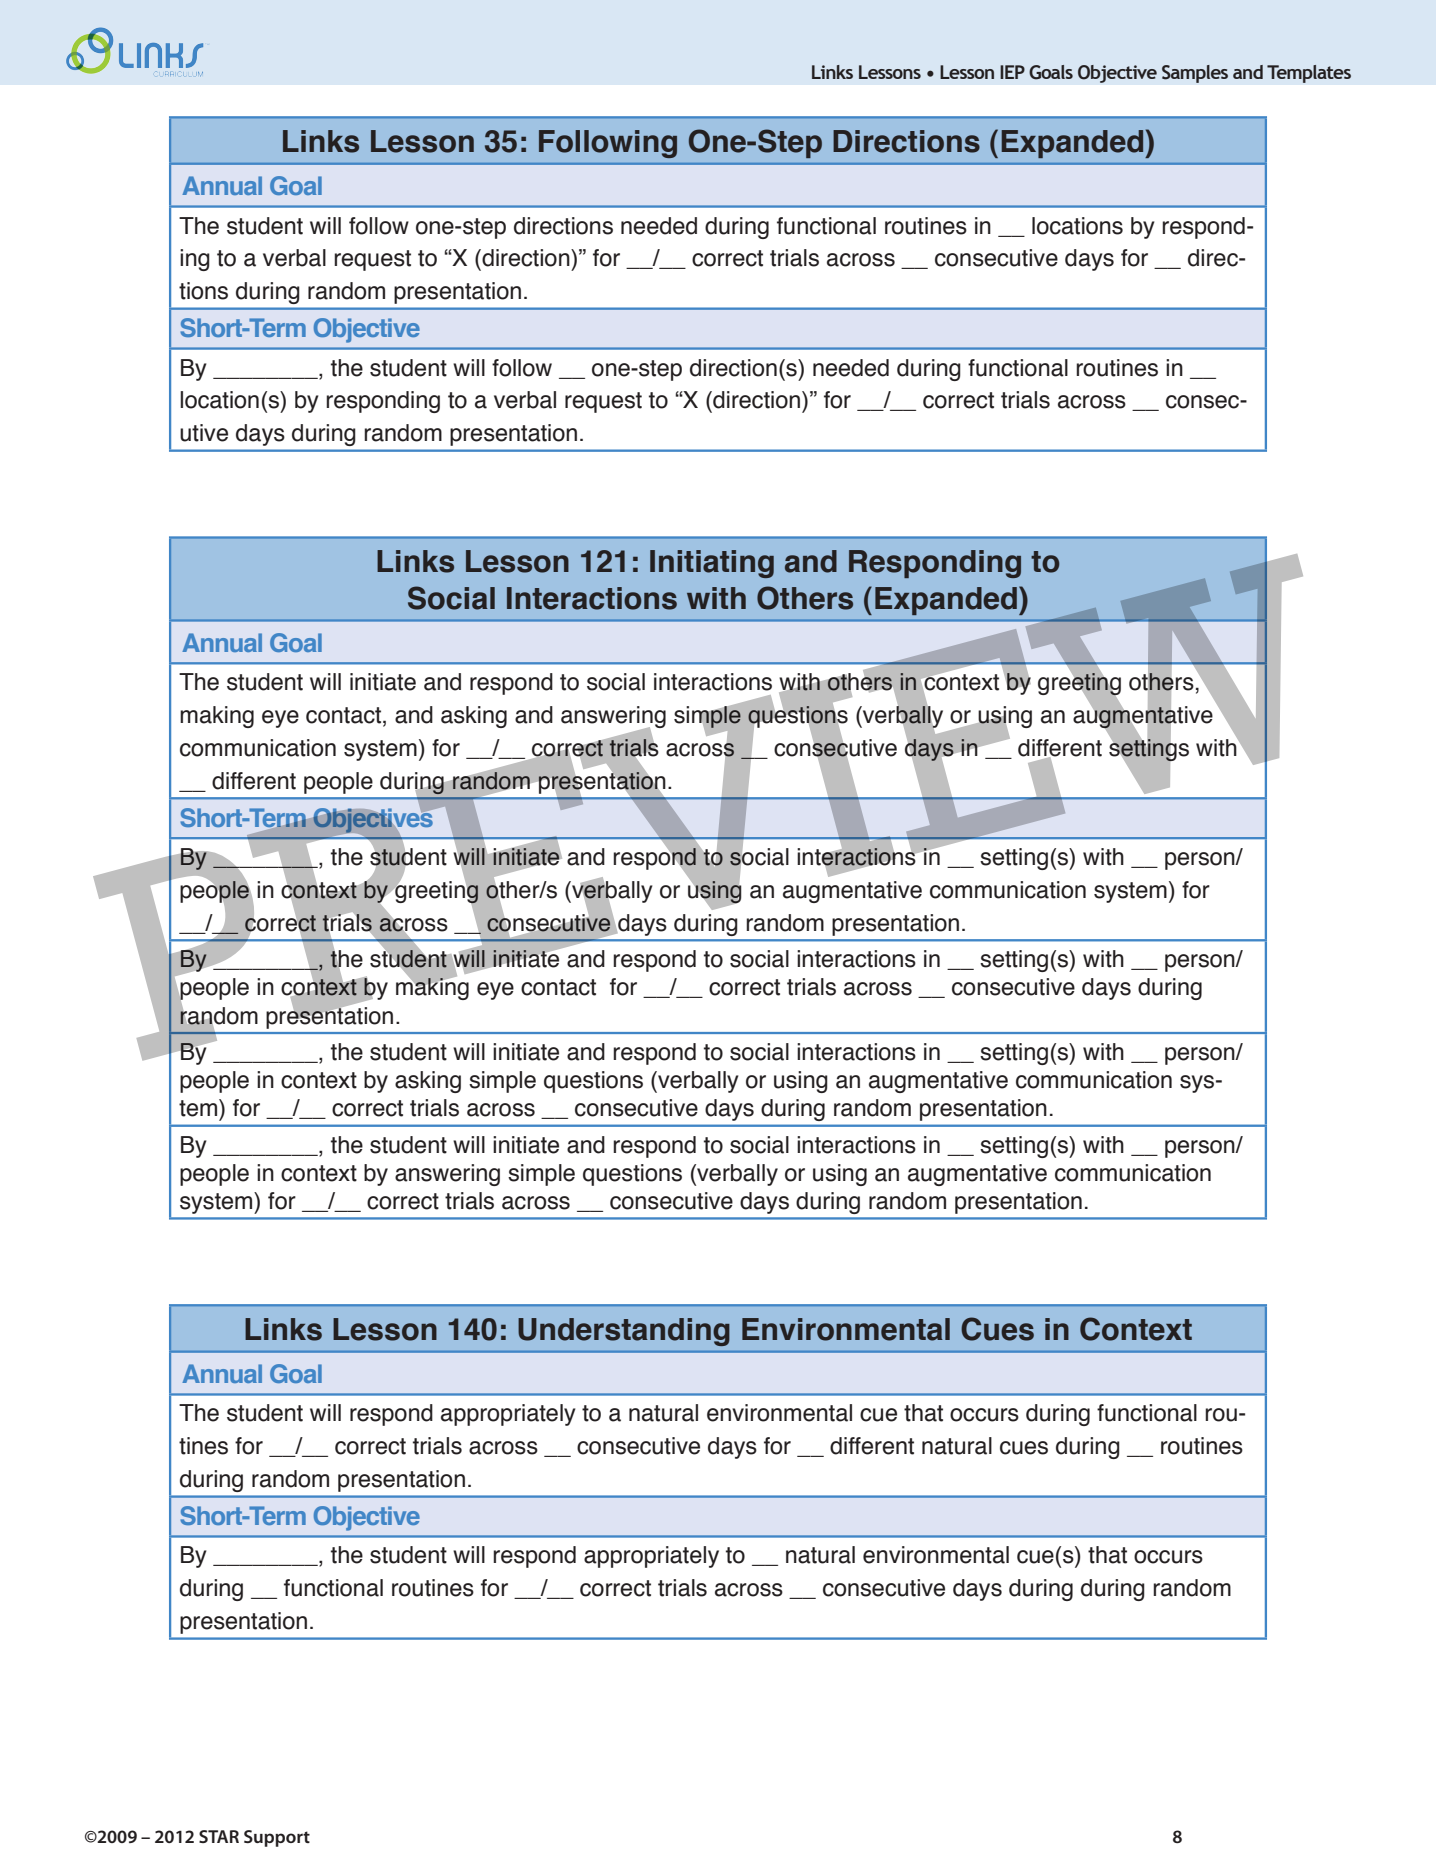 The width and height of the image is (1436, 1859). What do you see at coordinates (1012, 72) in the image?
I see `IEP` at bounding box center [1012, 72].
